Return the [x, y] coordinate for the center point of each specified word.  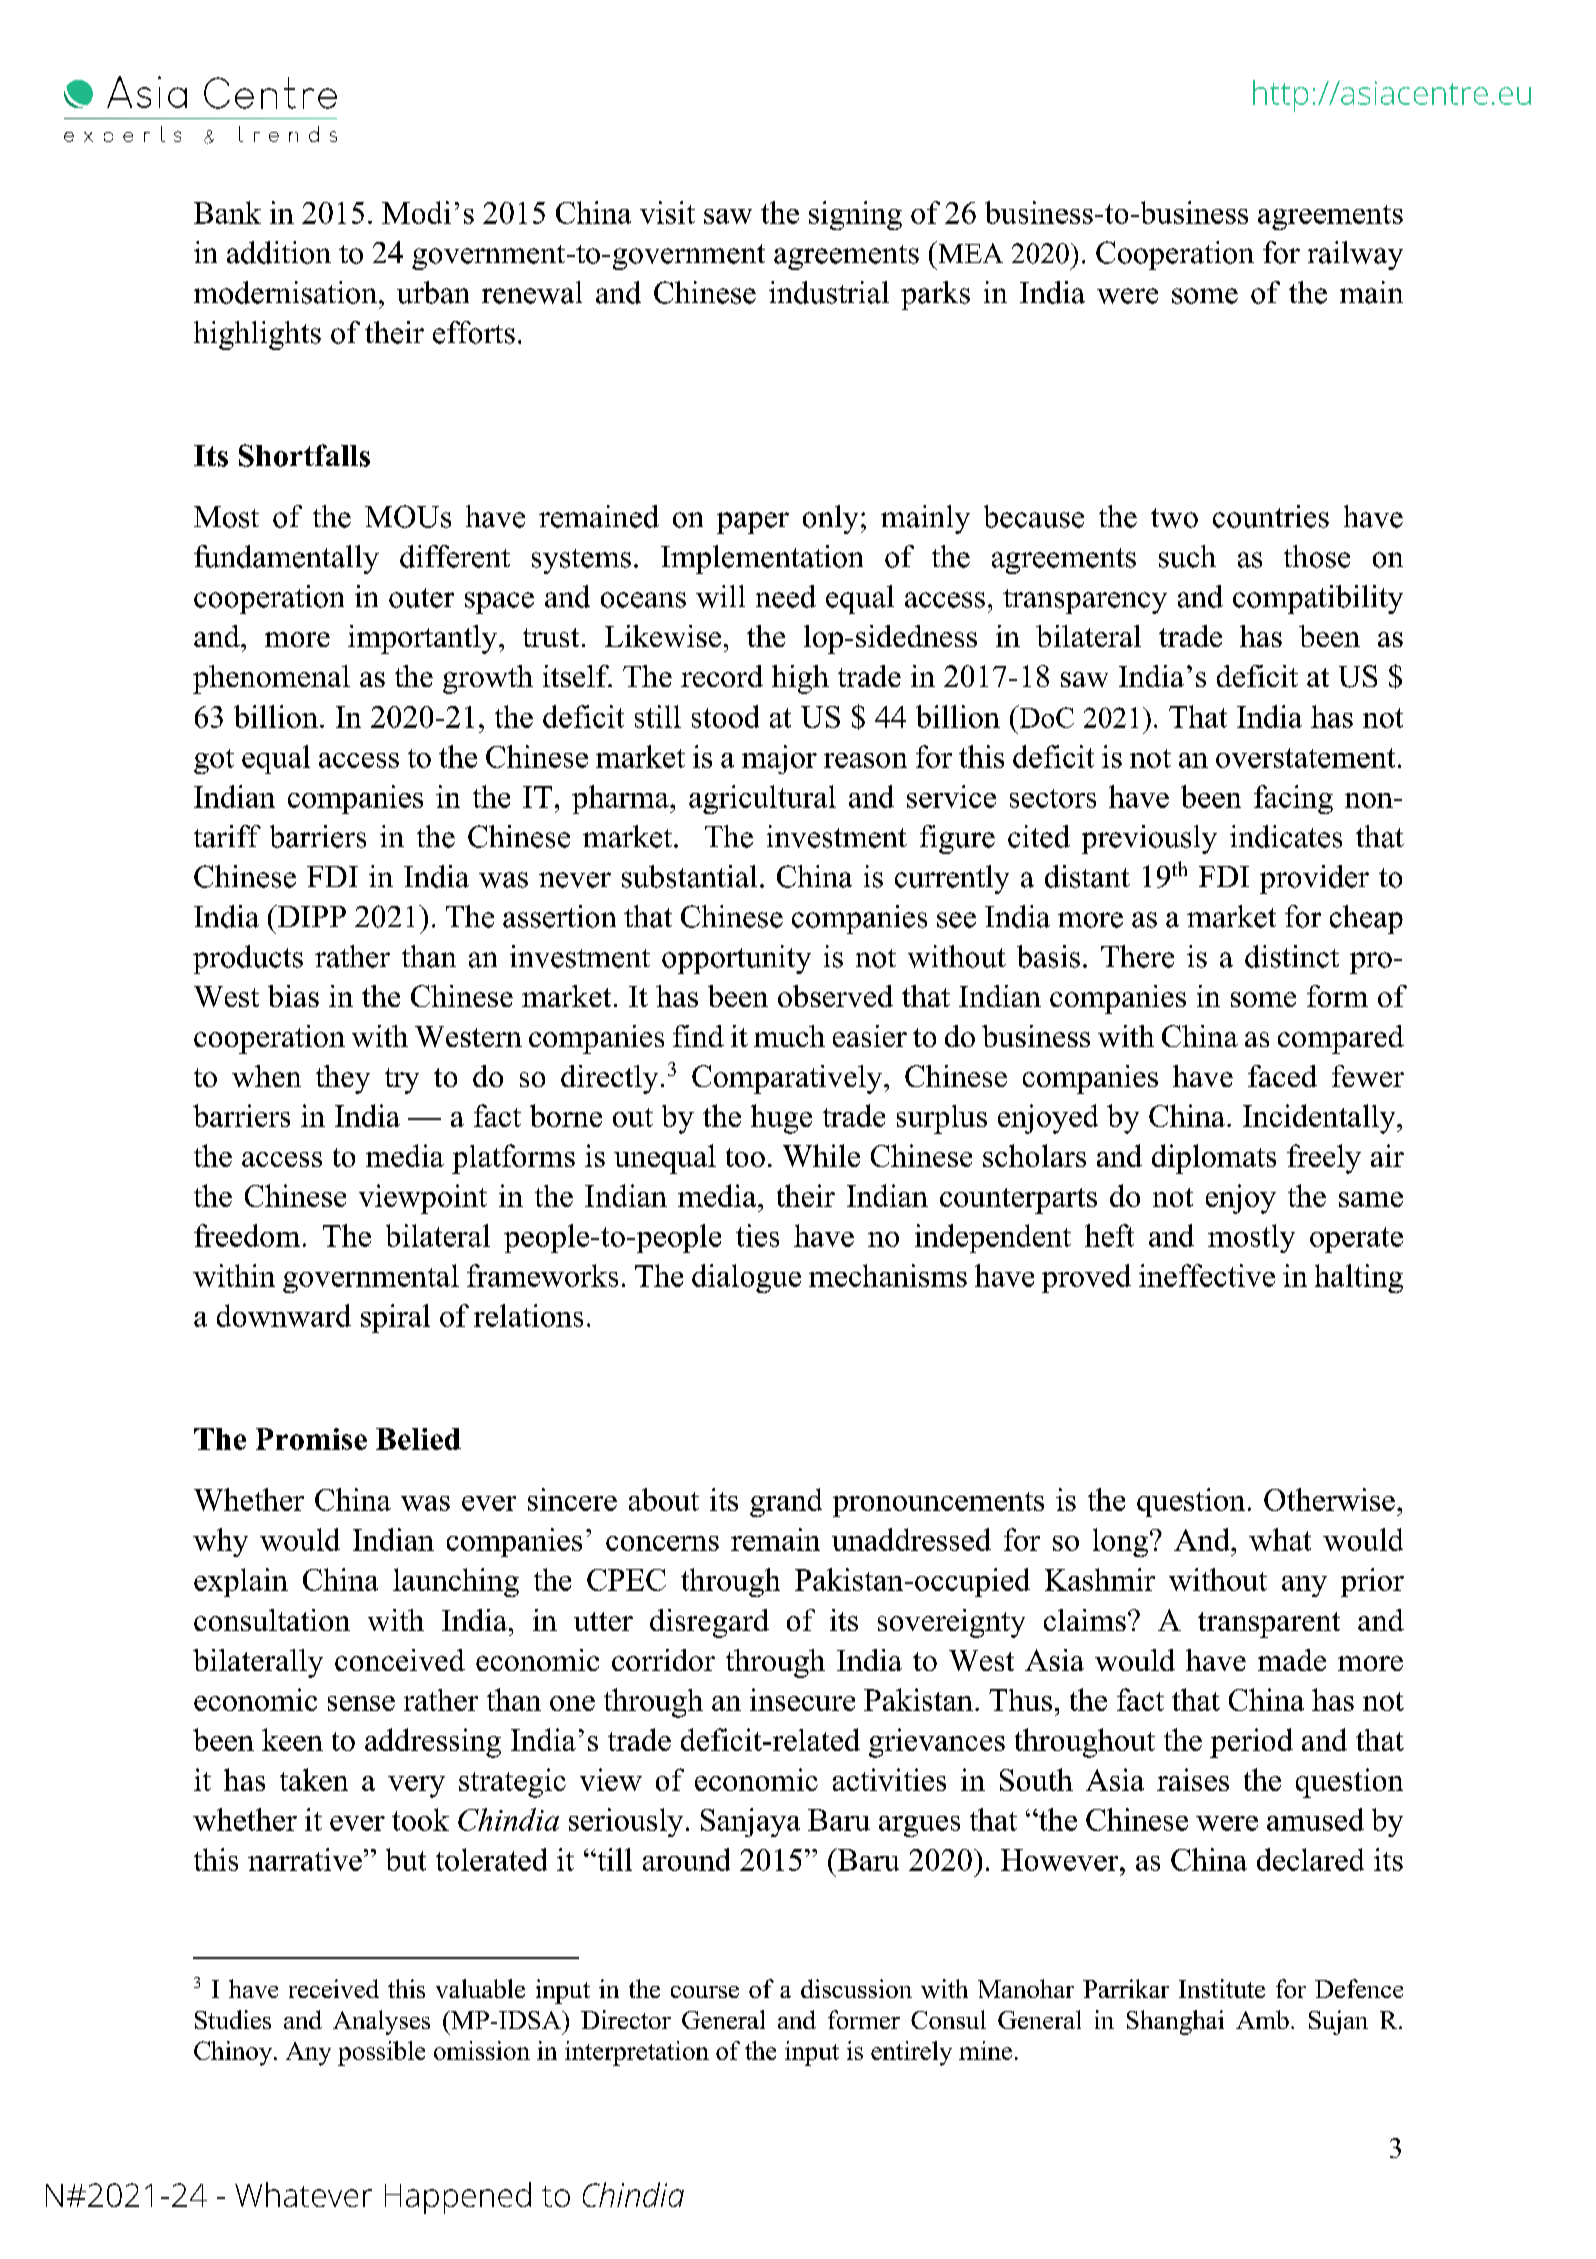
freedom [247, 1235]
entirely [911, 2053]
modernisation [287, 292]
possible [381, 2053]
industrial [829, 292]
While [821, 1155]
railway [1355, 255]
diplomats [1214, 1159]
